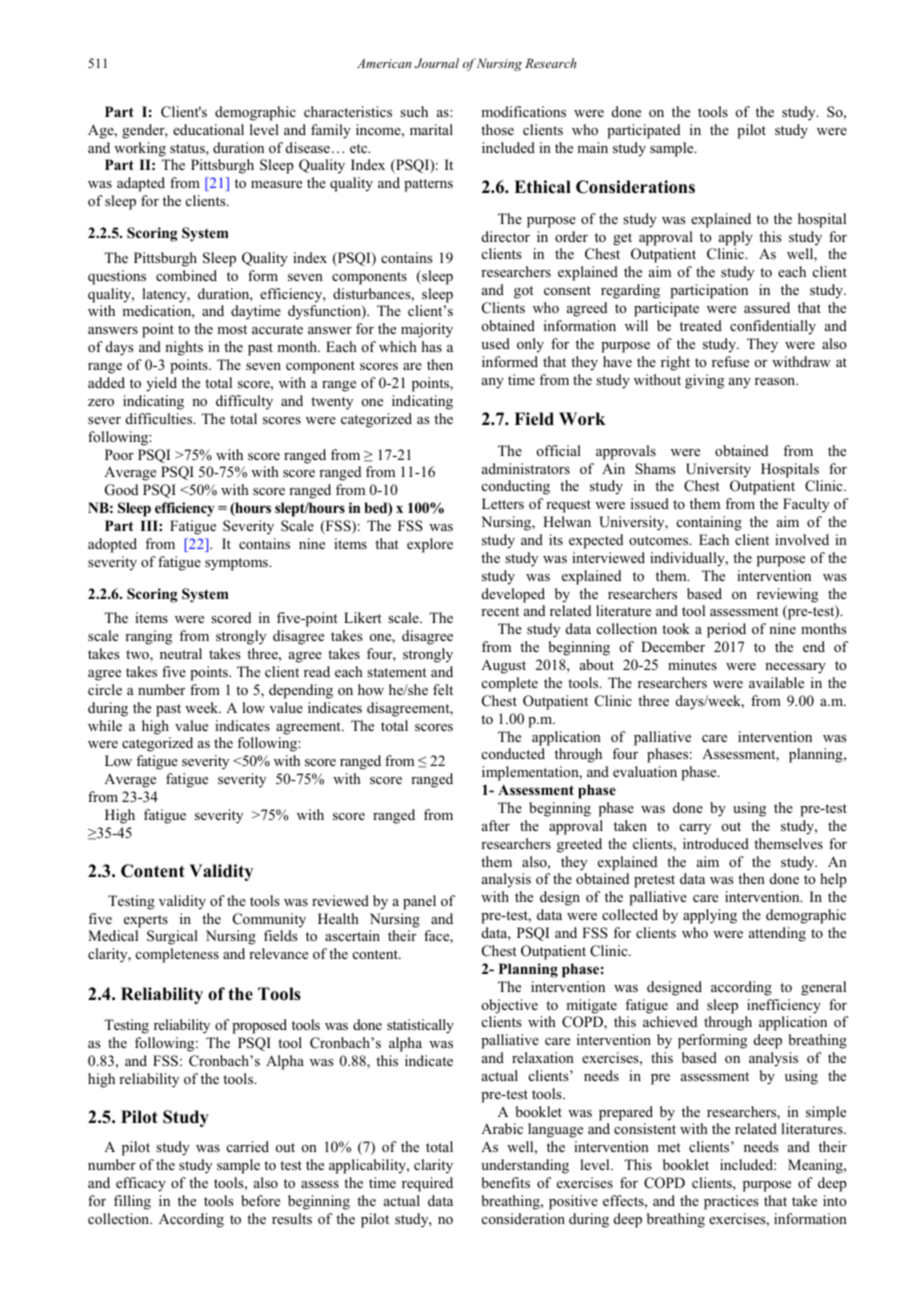 This page has width=924, height=1308. What do you see at coordinates (726, 630) in the page?
I see `period` at bounding box center [726, 630].
